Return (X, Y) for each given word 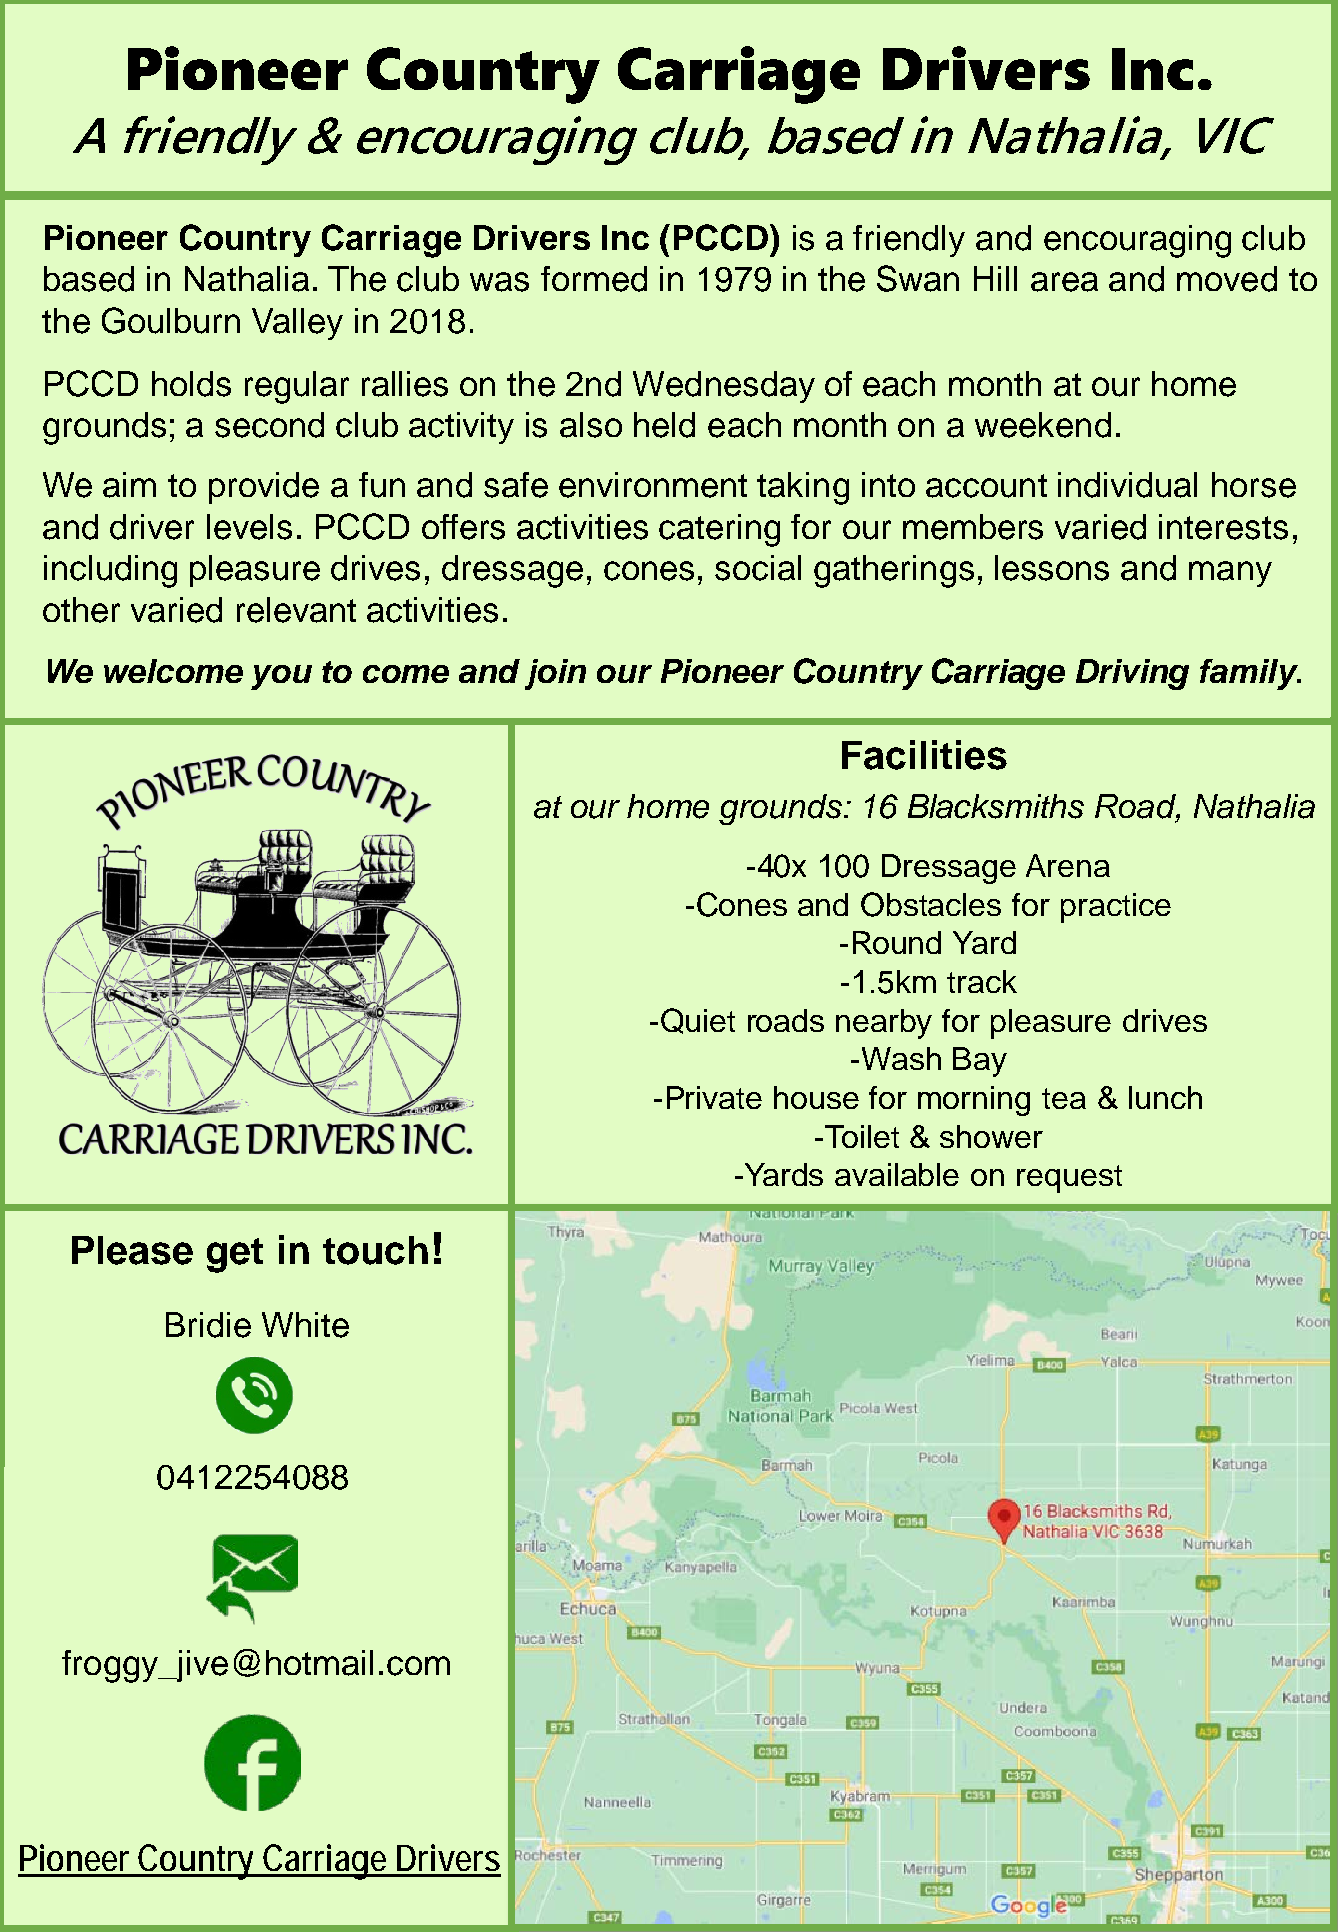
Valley (297, 324)
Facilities (924, 755)
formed (594, 279)
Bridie (208, 1325)
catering (719, 530)
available (897, 1174)
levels (249, 527)
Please (132, 1250)
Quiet (698, 1021)
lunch (1165, 1097)
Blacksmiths (996, 806)
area (1064, 282)
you (281, 677)
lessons (1052, 568)
